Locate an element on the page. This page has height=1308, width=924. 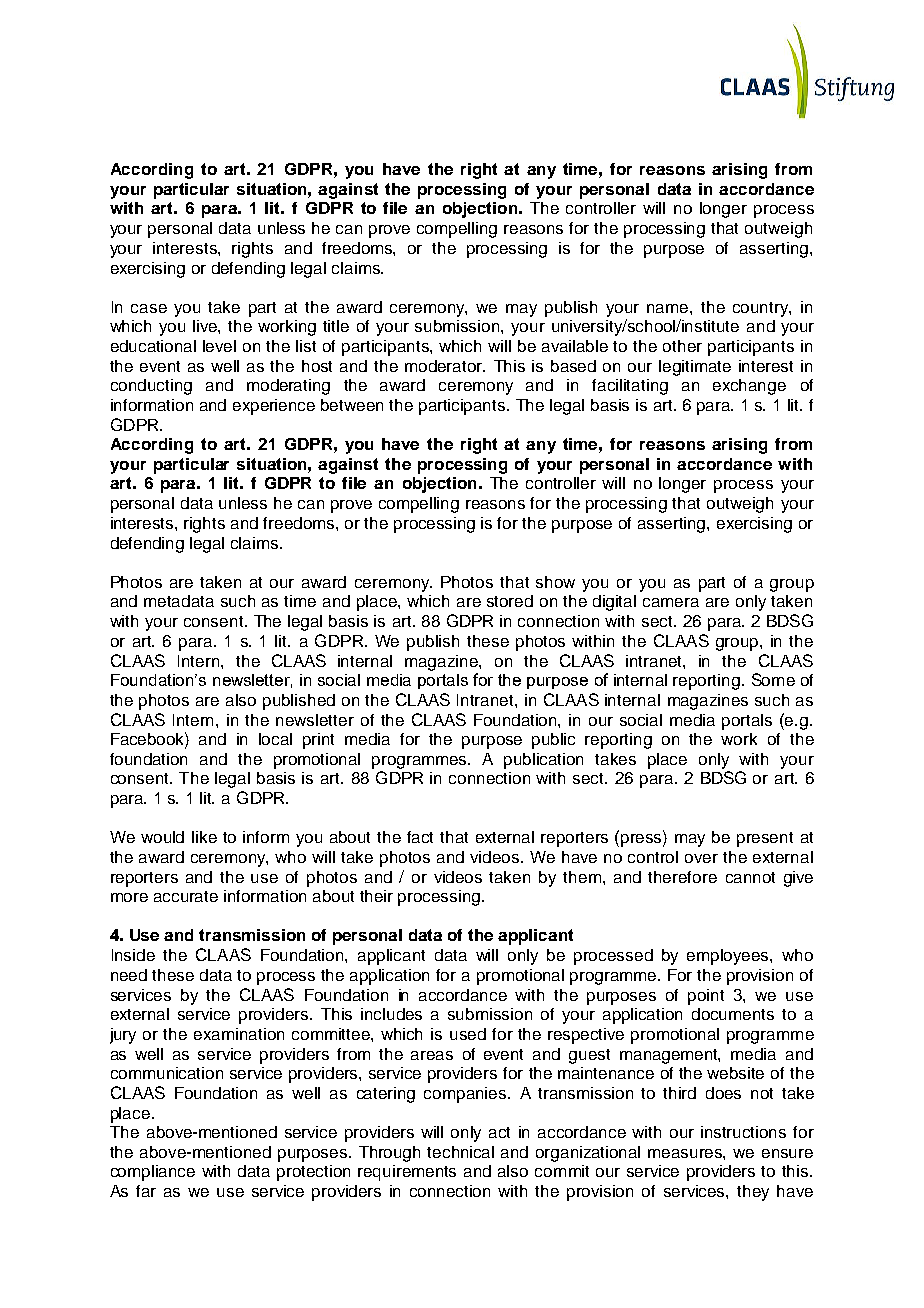
other is located at coordinates (682, 346).
